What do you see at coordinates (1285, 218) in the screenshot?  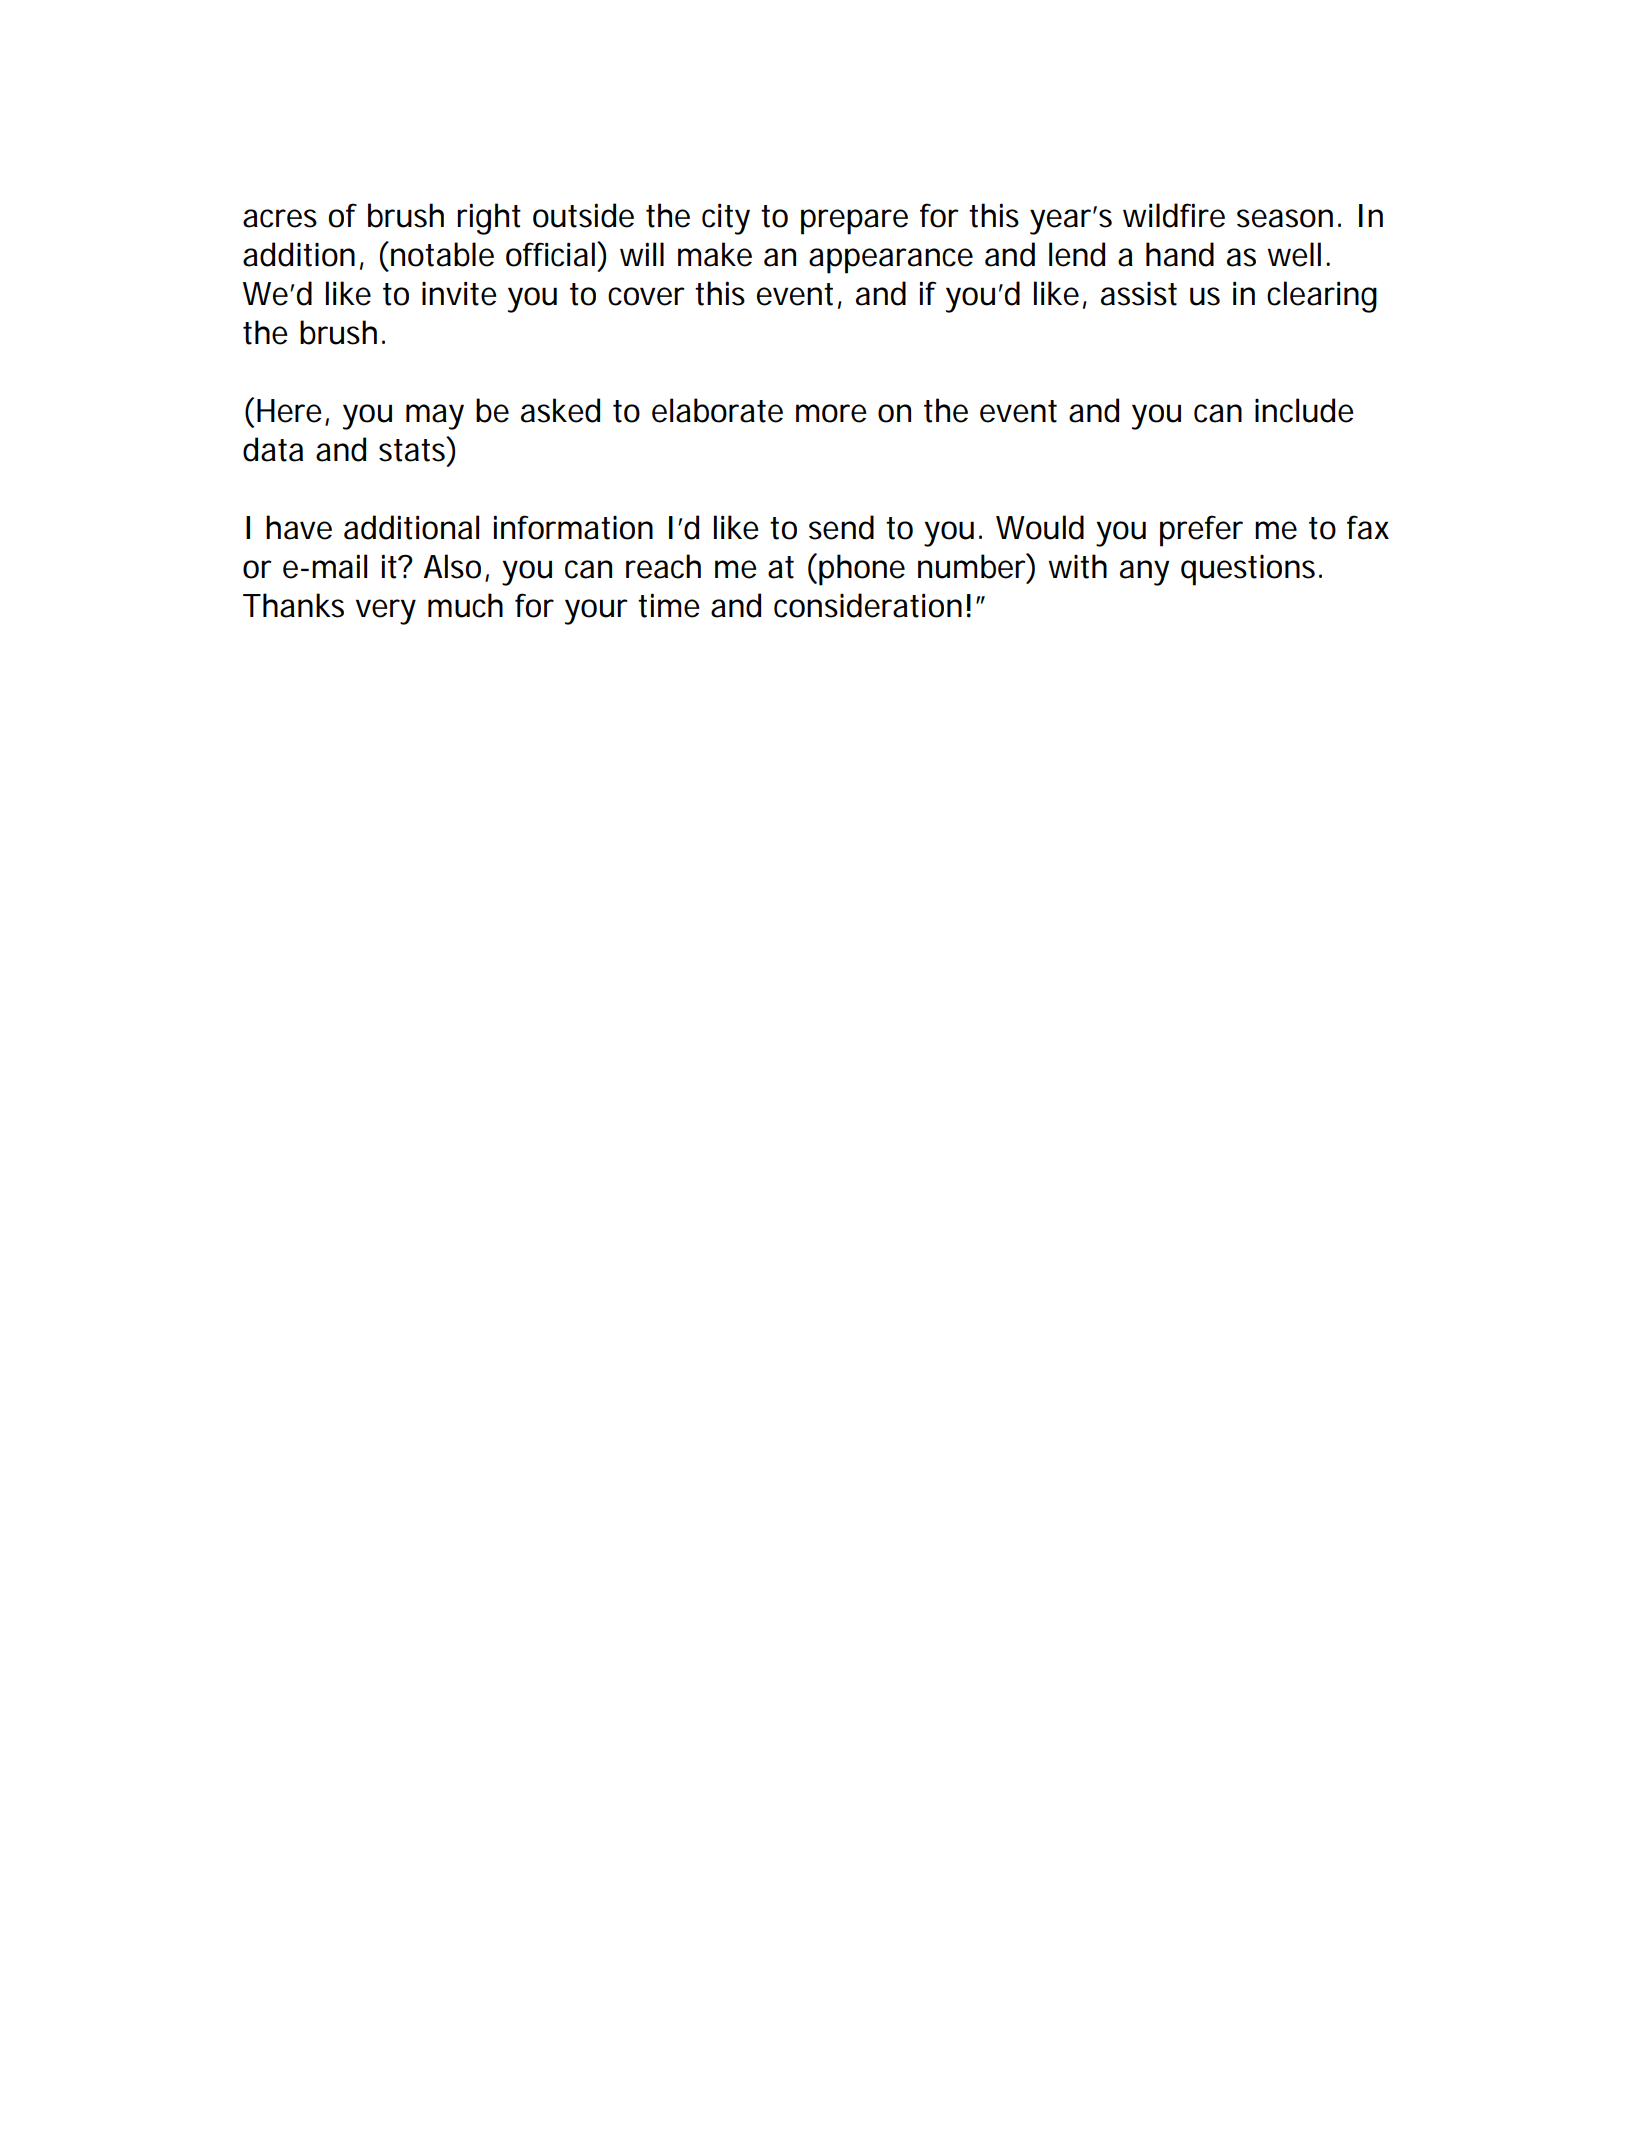 I see `season` at bounding box center [1285, 218].
